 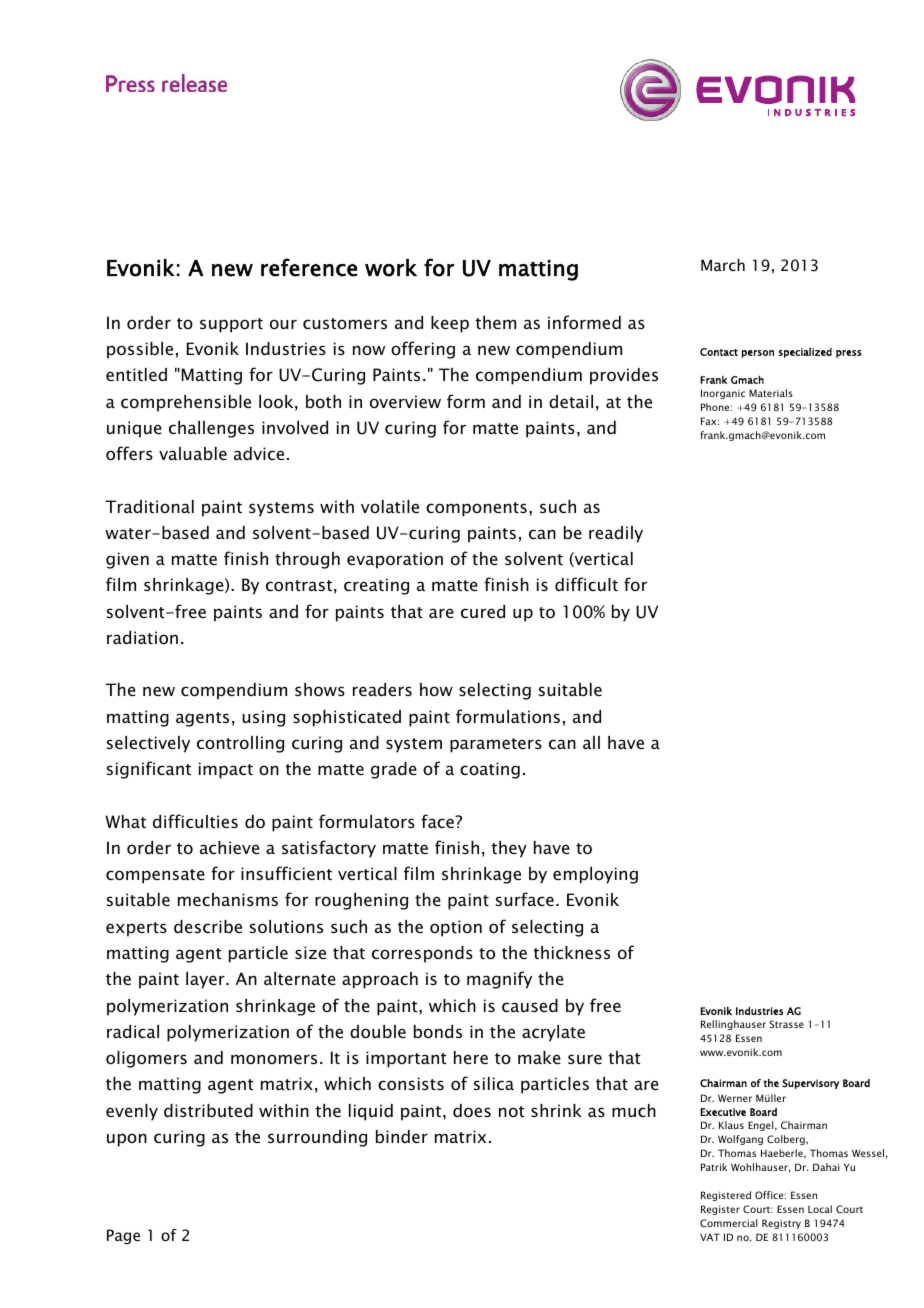 I want to click on Page, so click(x=123, y=1236).
